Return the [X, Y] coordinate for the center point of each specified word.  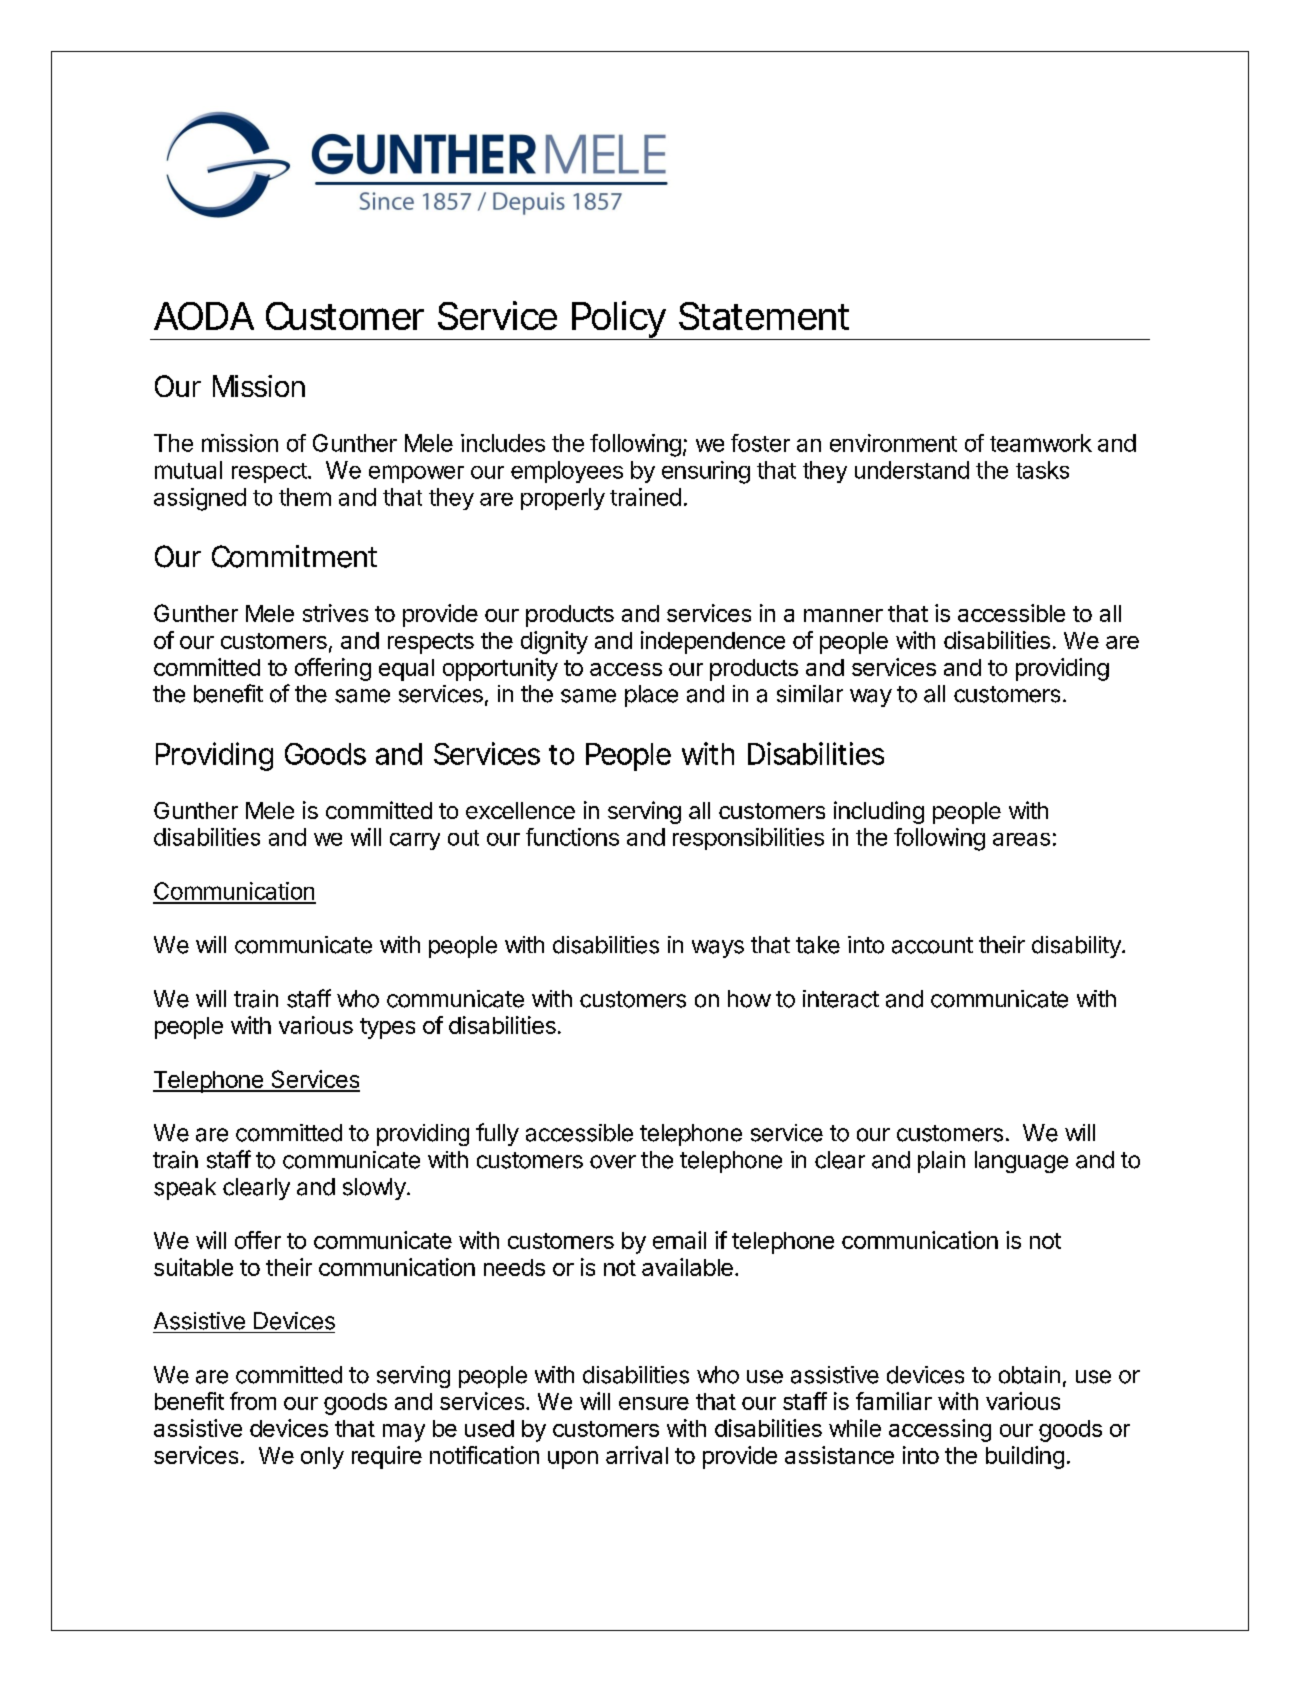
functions [572, 837]
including [879, 812]
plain [941, 1162]
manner [843, 615]
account [932, 945]
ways [718, 949]
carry [415, 841]
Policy [619, 320]
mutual [188, 470]
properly [563, 499]
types [387, 1028]
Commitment [294, 556]
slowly [374, 1189]
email [679, 1240]
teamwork [1041, 443]
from [253, 1401]
